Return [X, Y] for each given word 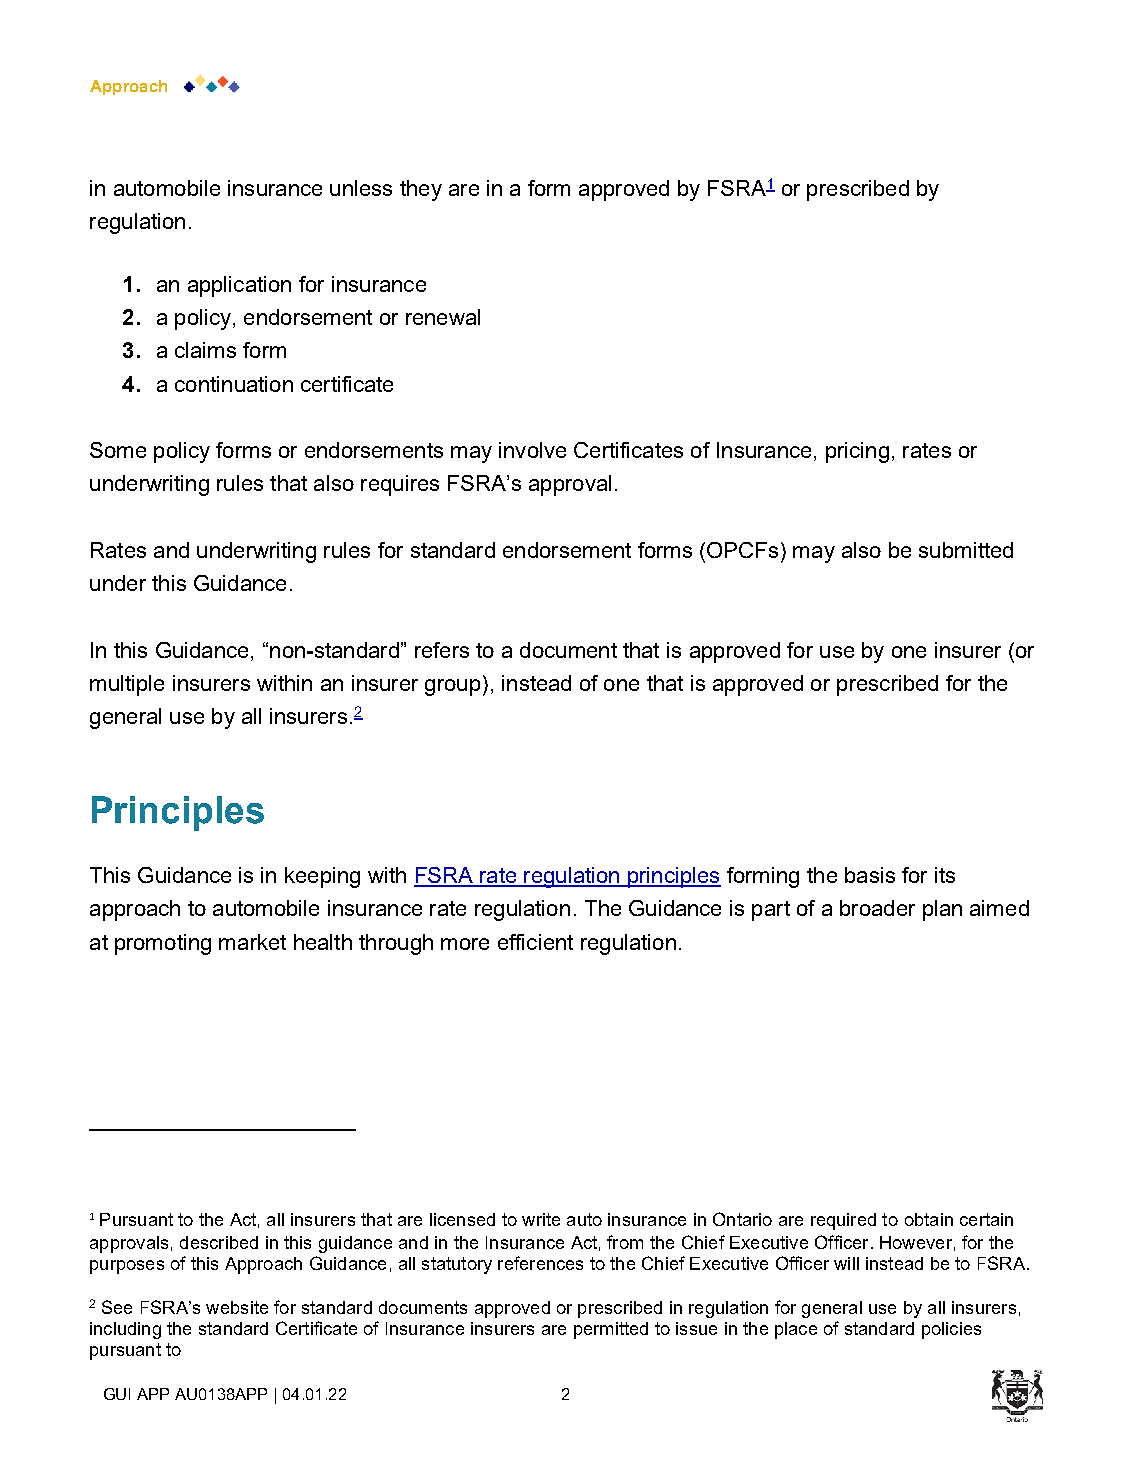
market [252, 942]
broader [877, 908]
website [237, 1307]
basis [870, 875]
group [452, 687]
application [239, 286]
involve [532, 450]
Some [118, 450]
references [540, 1263]
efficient [535, 942]
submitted [966, 550]
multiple [127, 685]
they [421, 190]
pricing [857, 452]
